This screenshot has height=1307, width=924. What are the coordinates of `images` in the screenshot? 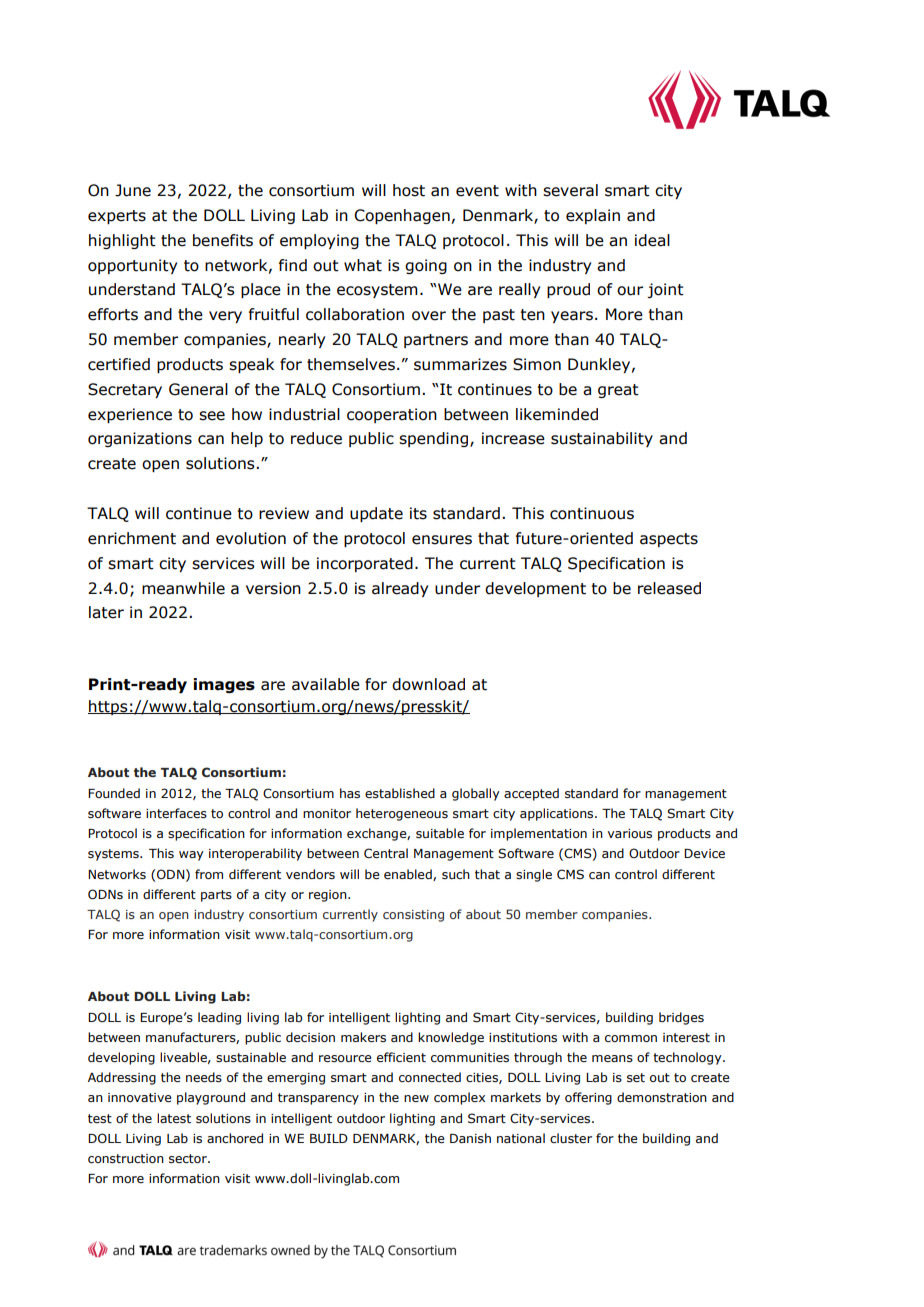 It's located at (224, 685).
